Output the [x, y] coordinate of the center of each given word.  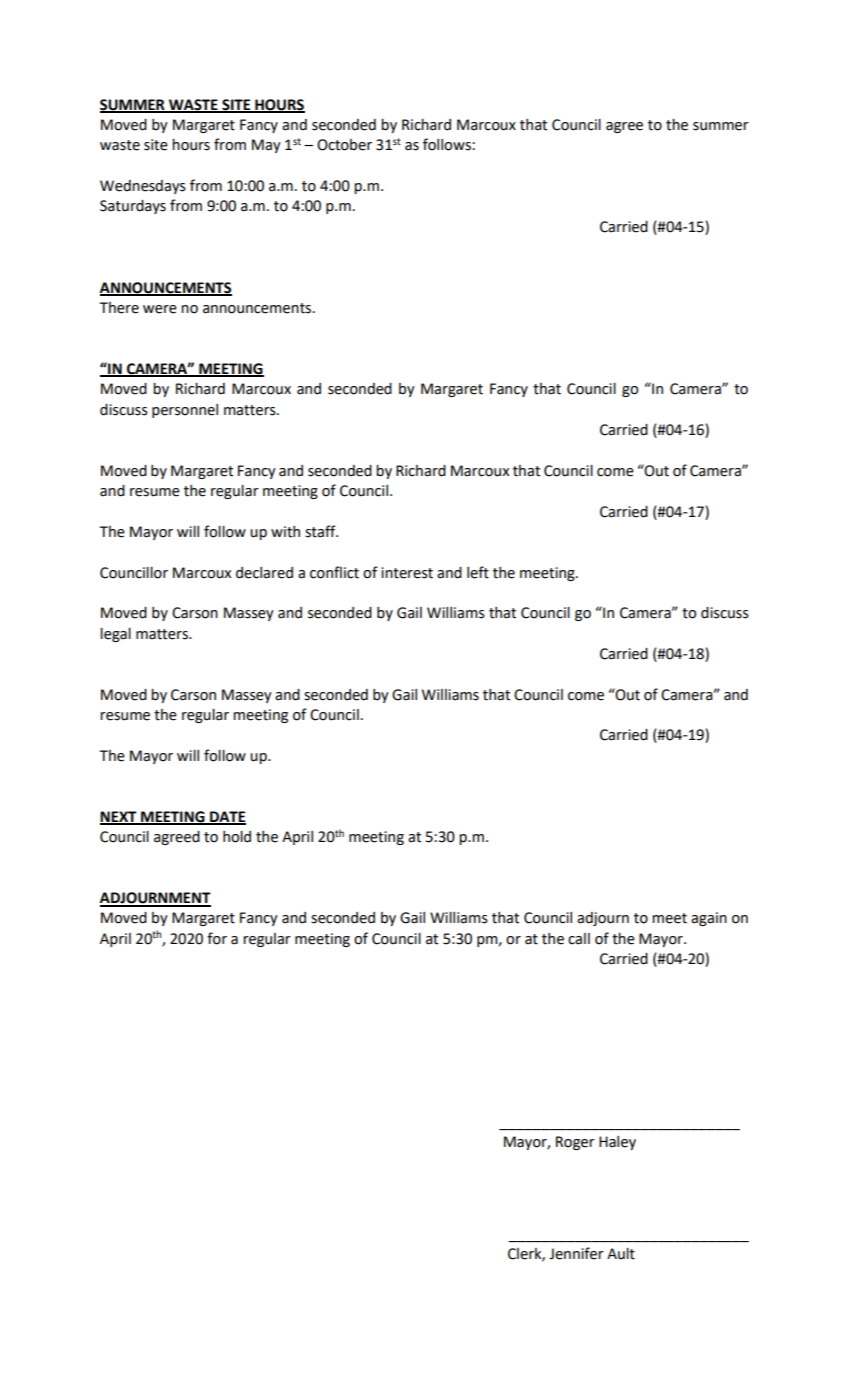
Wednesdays [143, 187]
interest [407, 573]
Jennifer [576, 1253]
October [344, 145]
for [217, 938]
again [709, 919]
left [478, 572]
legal [115, 635]
